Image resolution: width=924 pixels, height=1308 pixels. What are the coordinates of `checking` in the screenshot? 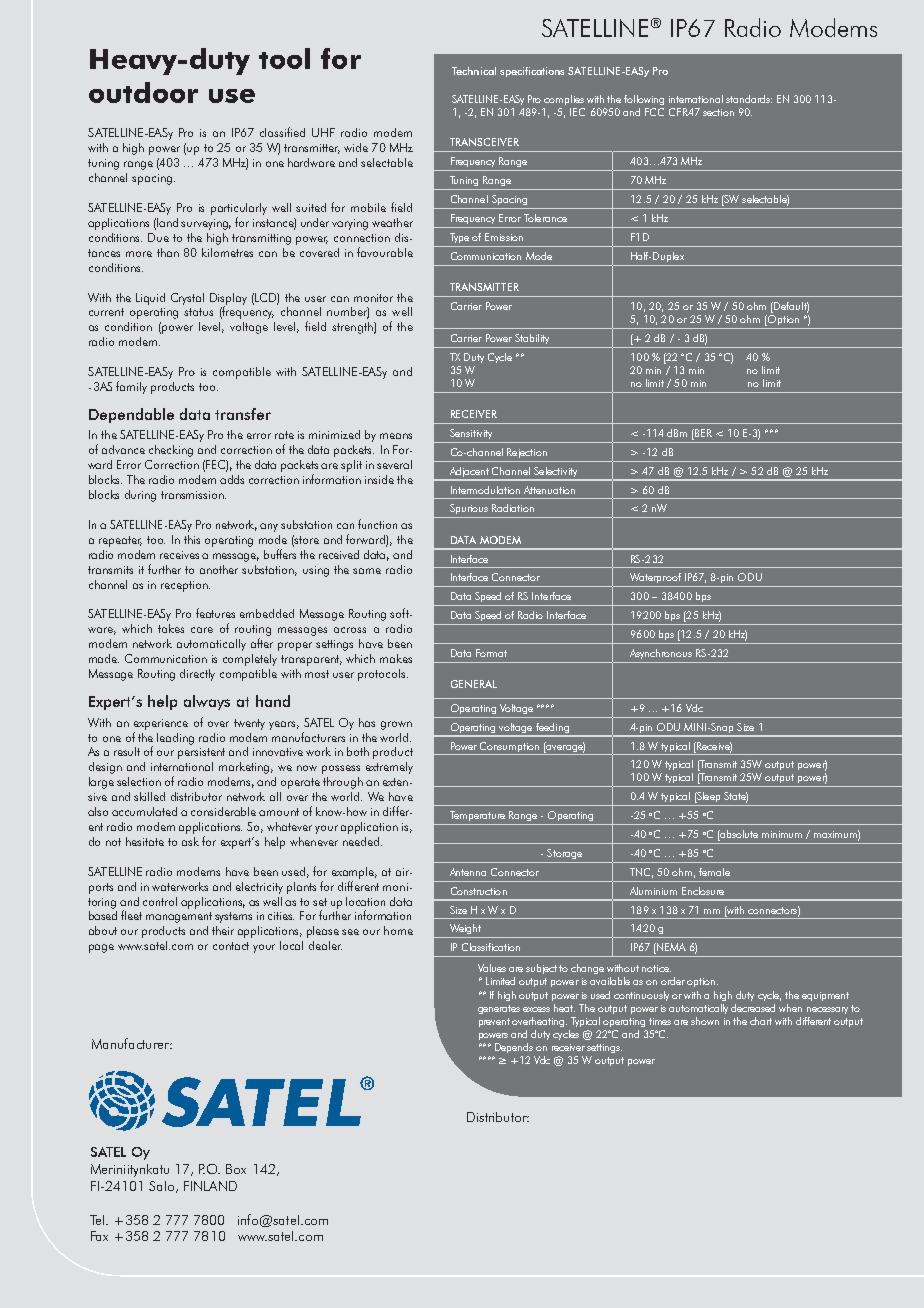 It's located at (171, 451).
